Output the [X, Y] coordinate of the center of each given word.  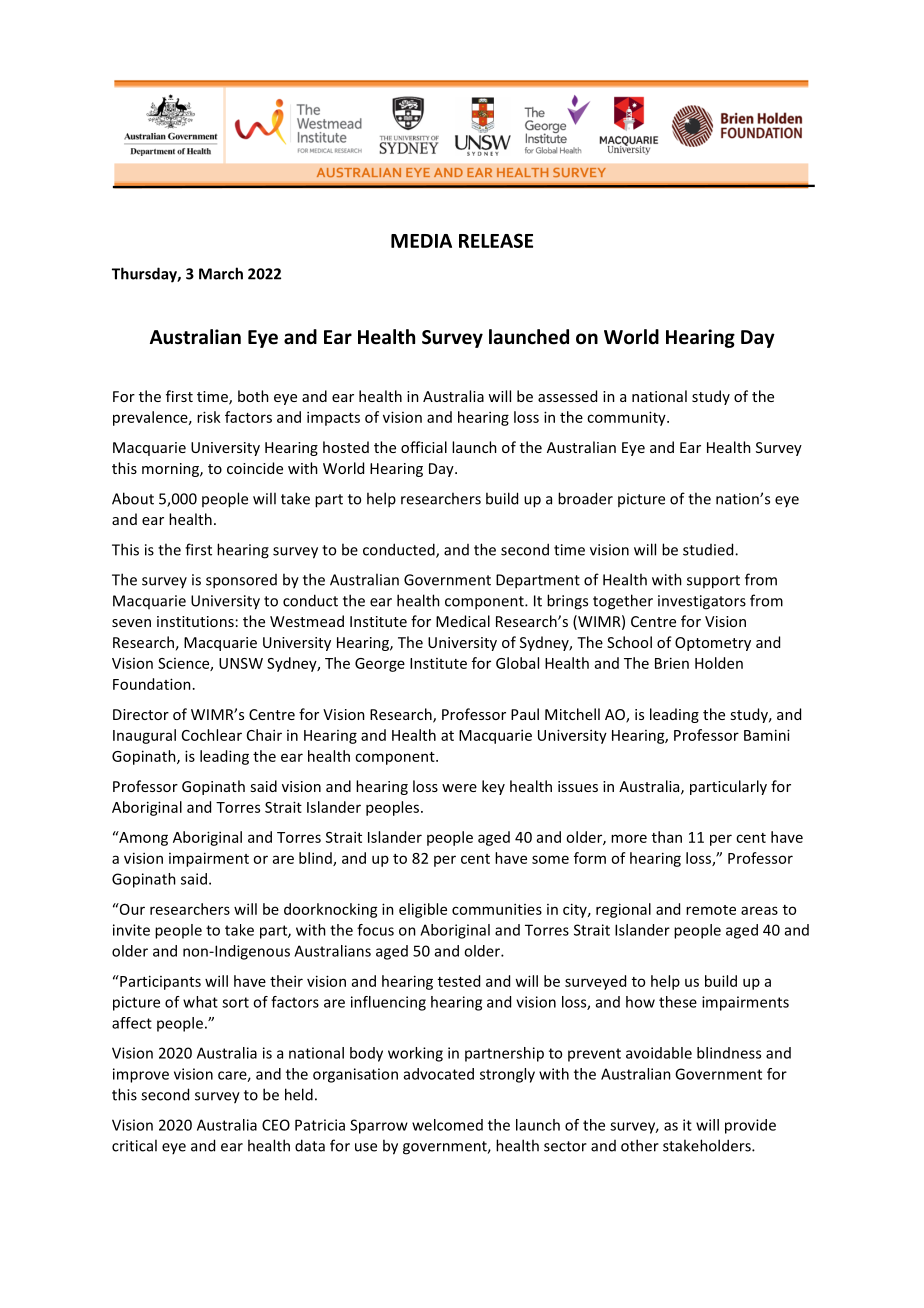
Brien [672, 663]
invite [131, 930]
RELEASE [496, 240]
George [380, 665]
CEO [276, 1125]
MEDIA [421, 241]
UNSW [241, 663]
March [221, 273]
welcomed [447, 1125]
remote [711, 910]
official [424, 447]
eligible [423, 910]
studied [709, 549]
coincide [255, 468]
